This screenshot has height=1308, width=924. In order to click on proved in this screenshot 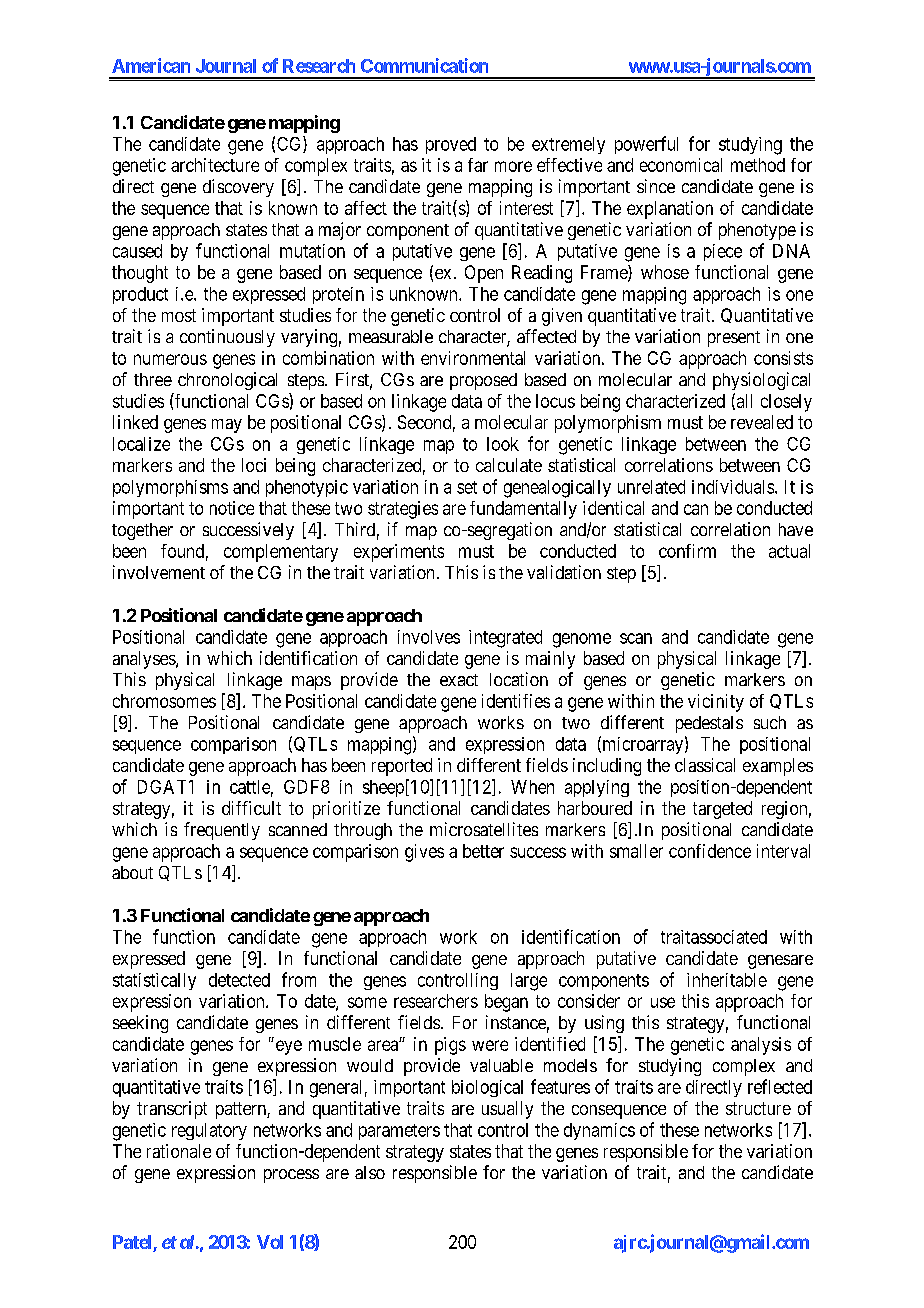, I will do `click(451, 145)`.
